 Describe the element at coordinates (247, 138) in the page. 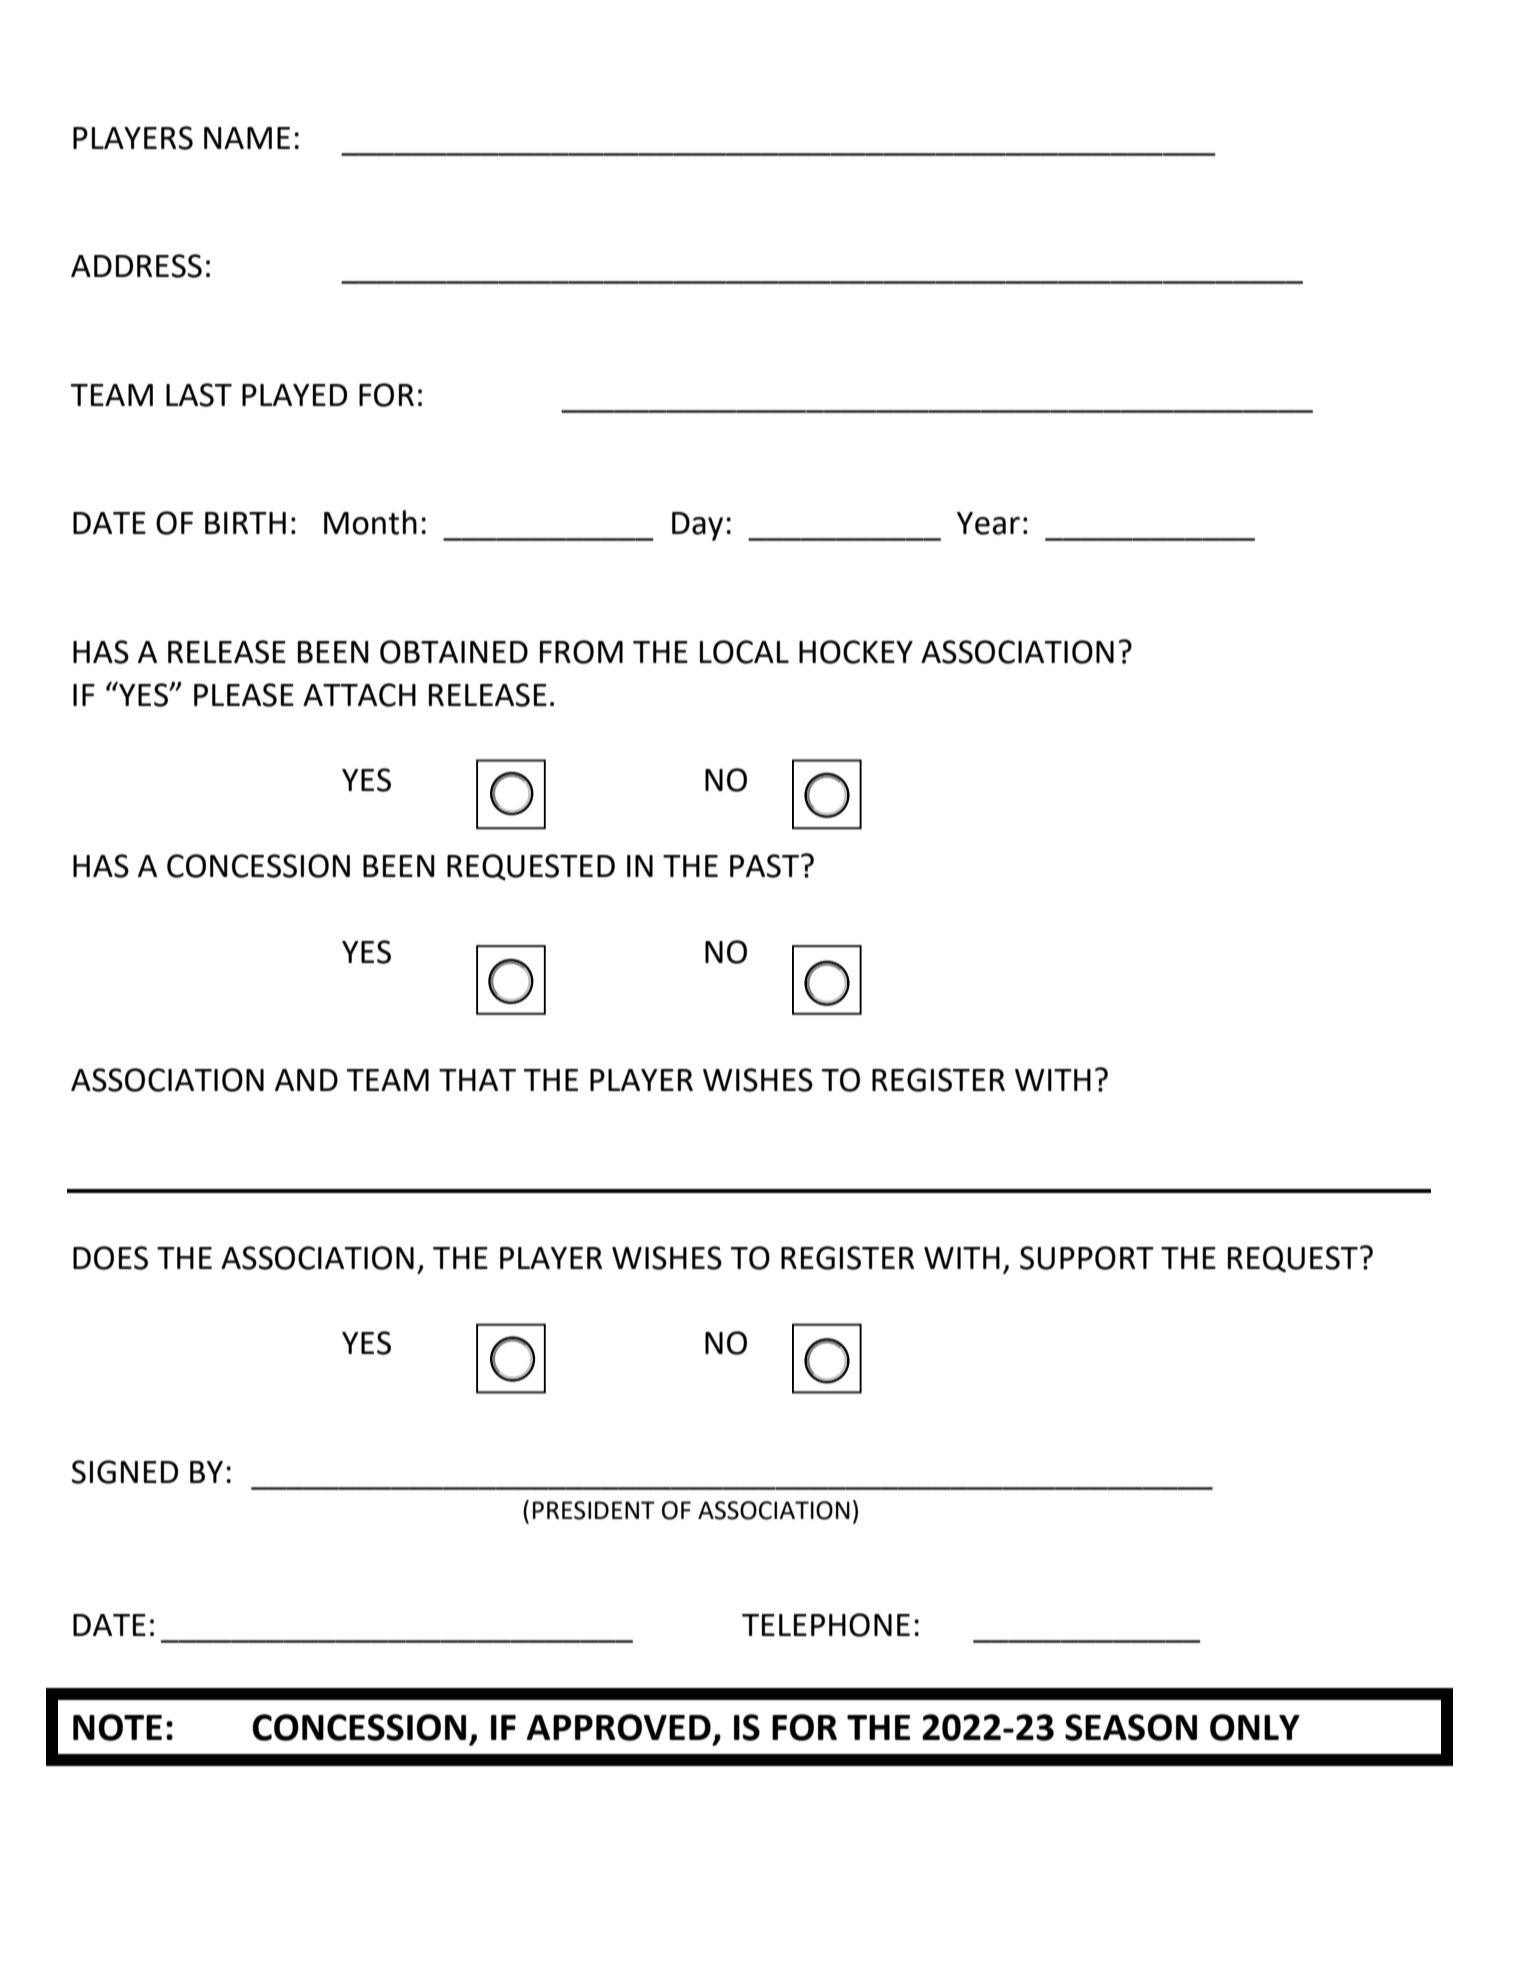

I see `NAME` at that location.
